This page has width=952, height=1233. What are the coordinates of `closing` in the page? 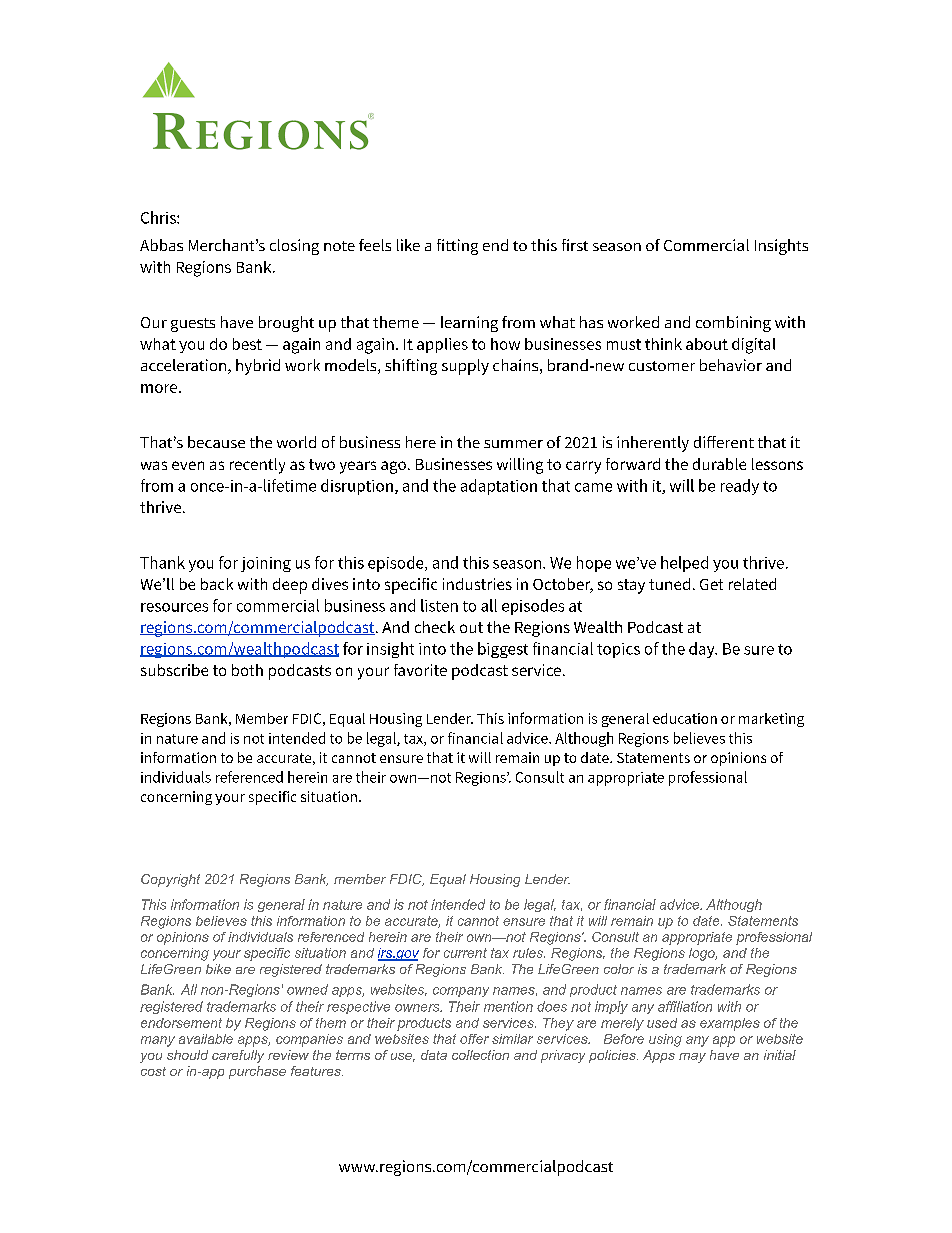 It's located at (294, 247).
